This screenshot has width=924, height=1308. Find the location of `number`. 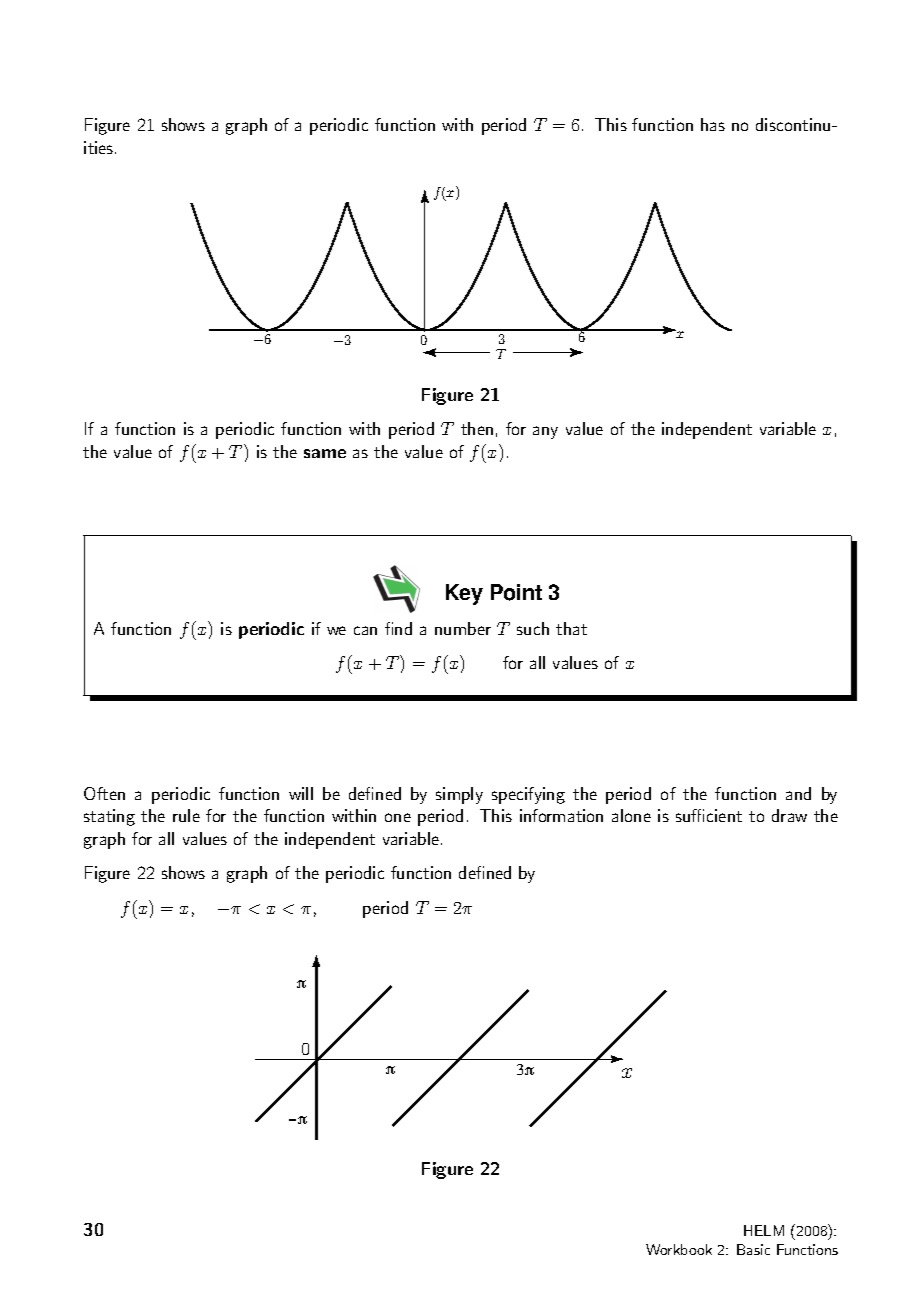

number is located at coordinates (463, 628).
